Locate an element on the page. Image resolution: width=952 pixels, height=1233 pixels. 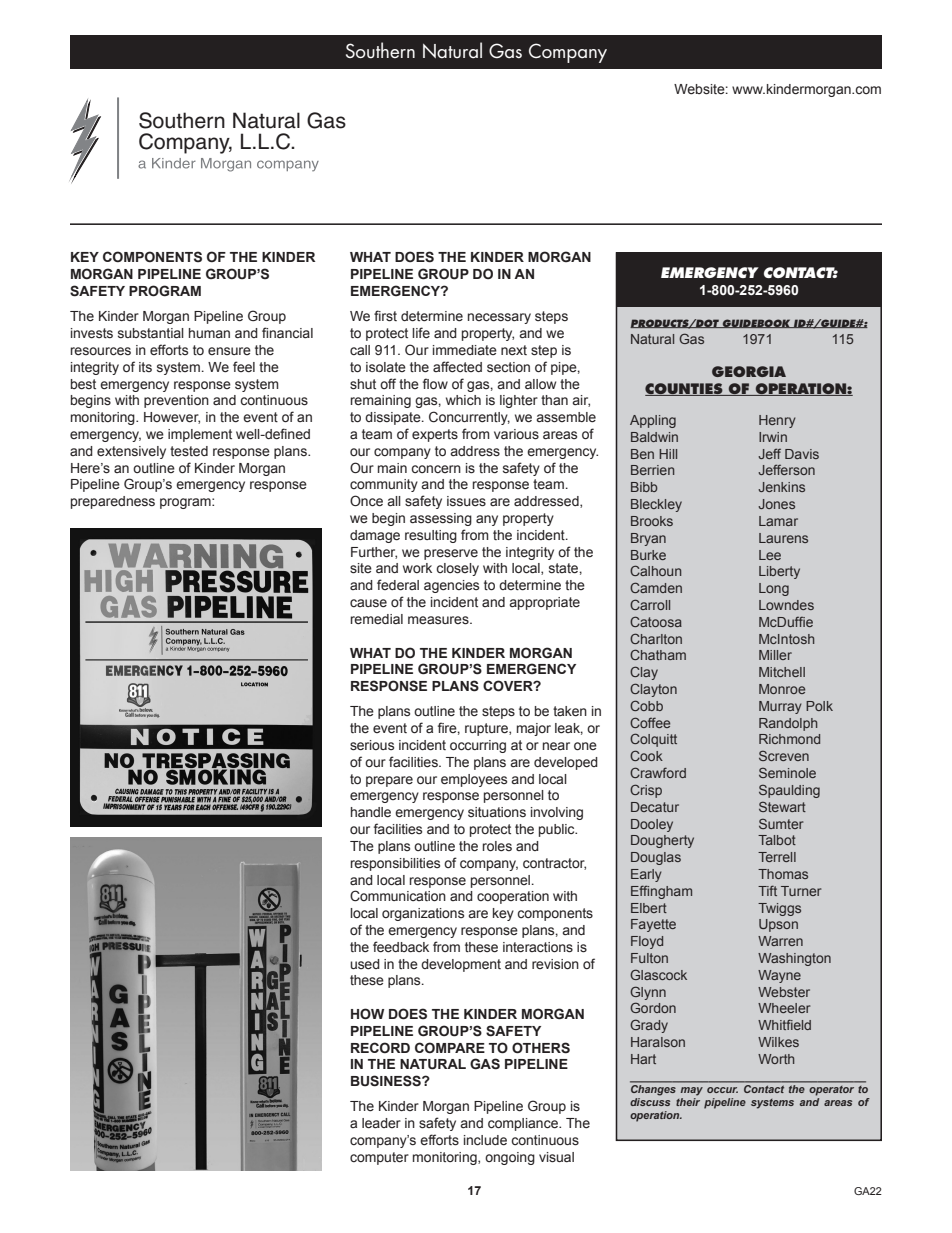
serious is located at coordinates (372, 745).
